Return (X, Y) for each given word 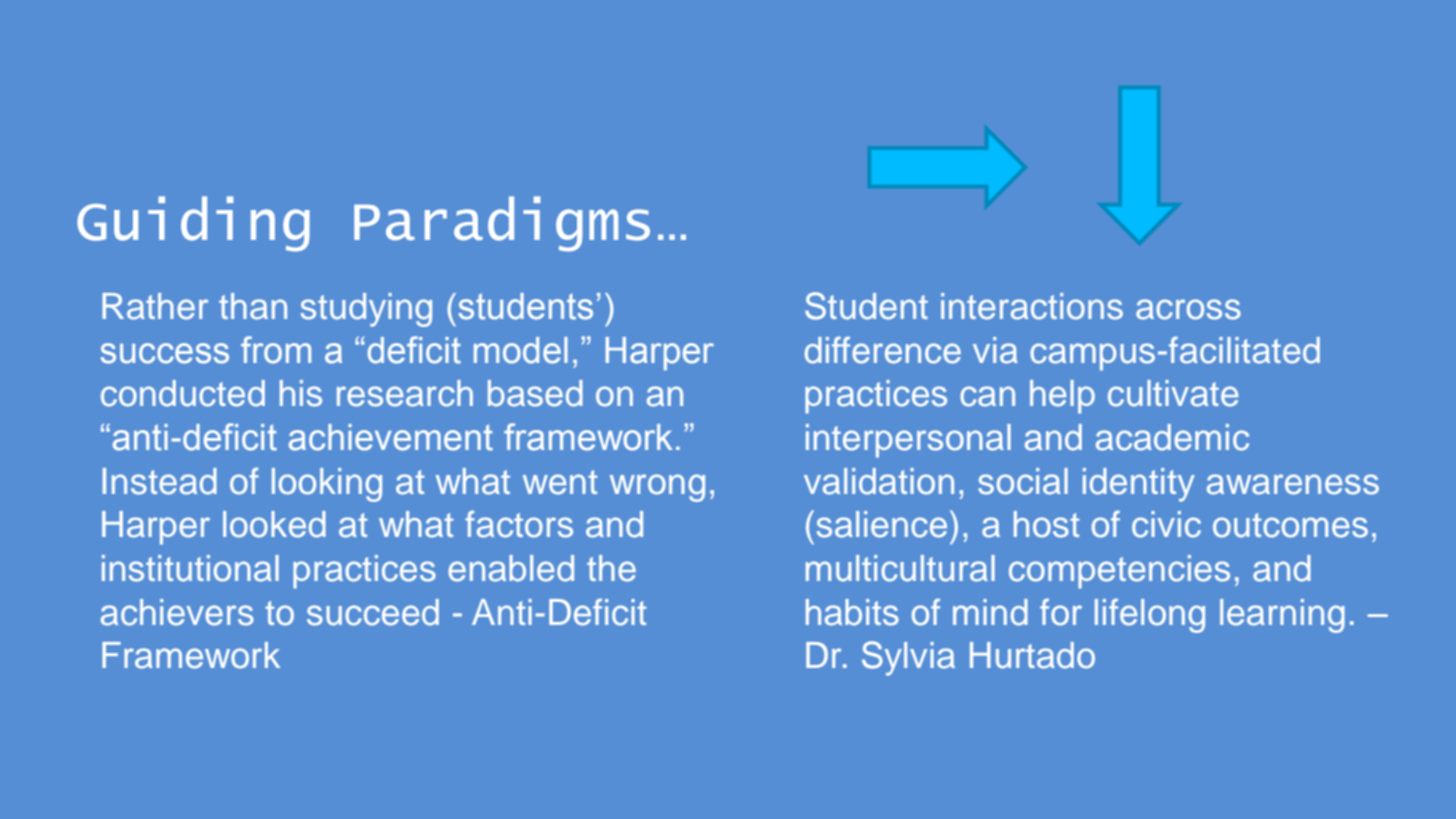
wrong (657, 488)
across (1188, 309)
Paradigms (502, 224)
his (301, 393)
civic (1166, 524)
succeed (373, 612)
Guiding (193, 224)
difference (883, 350)
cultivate (1173, 393)
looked (274, 524)
